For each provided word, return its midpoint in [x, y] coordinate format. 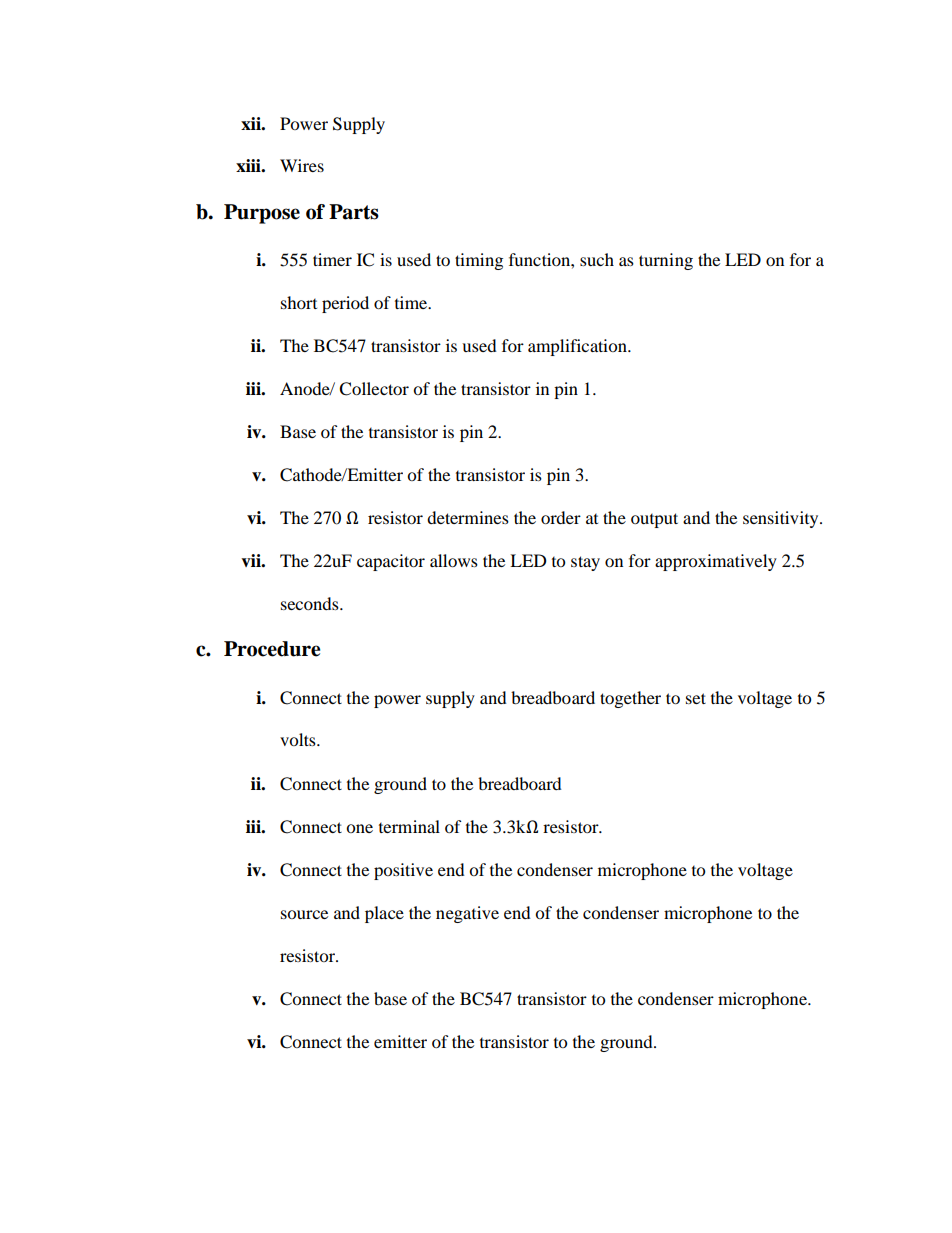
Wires [302, 165]
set [696, 698]
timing [479, 261]
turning [666, 261]
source [304, 914]
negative [467, 914]
